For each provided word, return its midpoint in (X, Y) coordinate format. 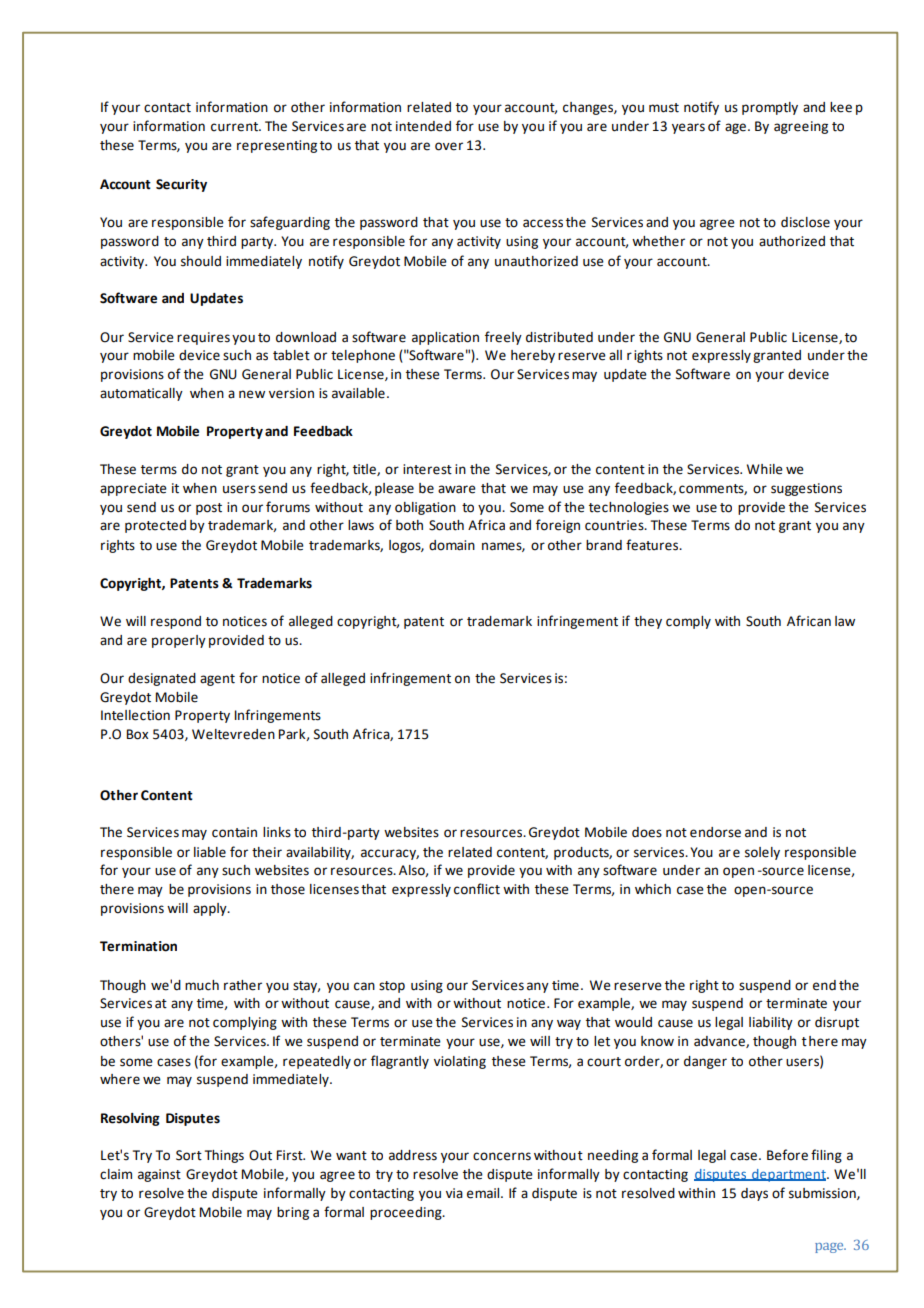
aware (457, 489)
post (209, 509)
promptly (770, 108)
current (236, 127)
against (159, 1175)
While (765, 469)
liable (210, 852)
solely (762, 853)
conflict (477, 889)
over (449, 146)
